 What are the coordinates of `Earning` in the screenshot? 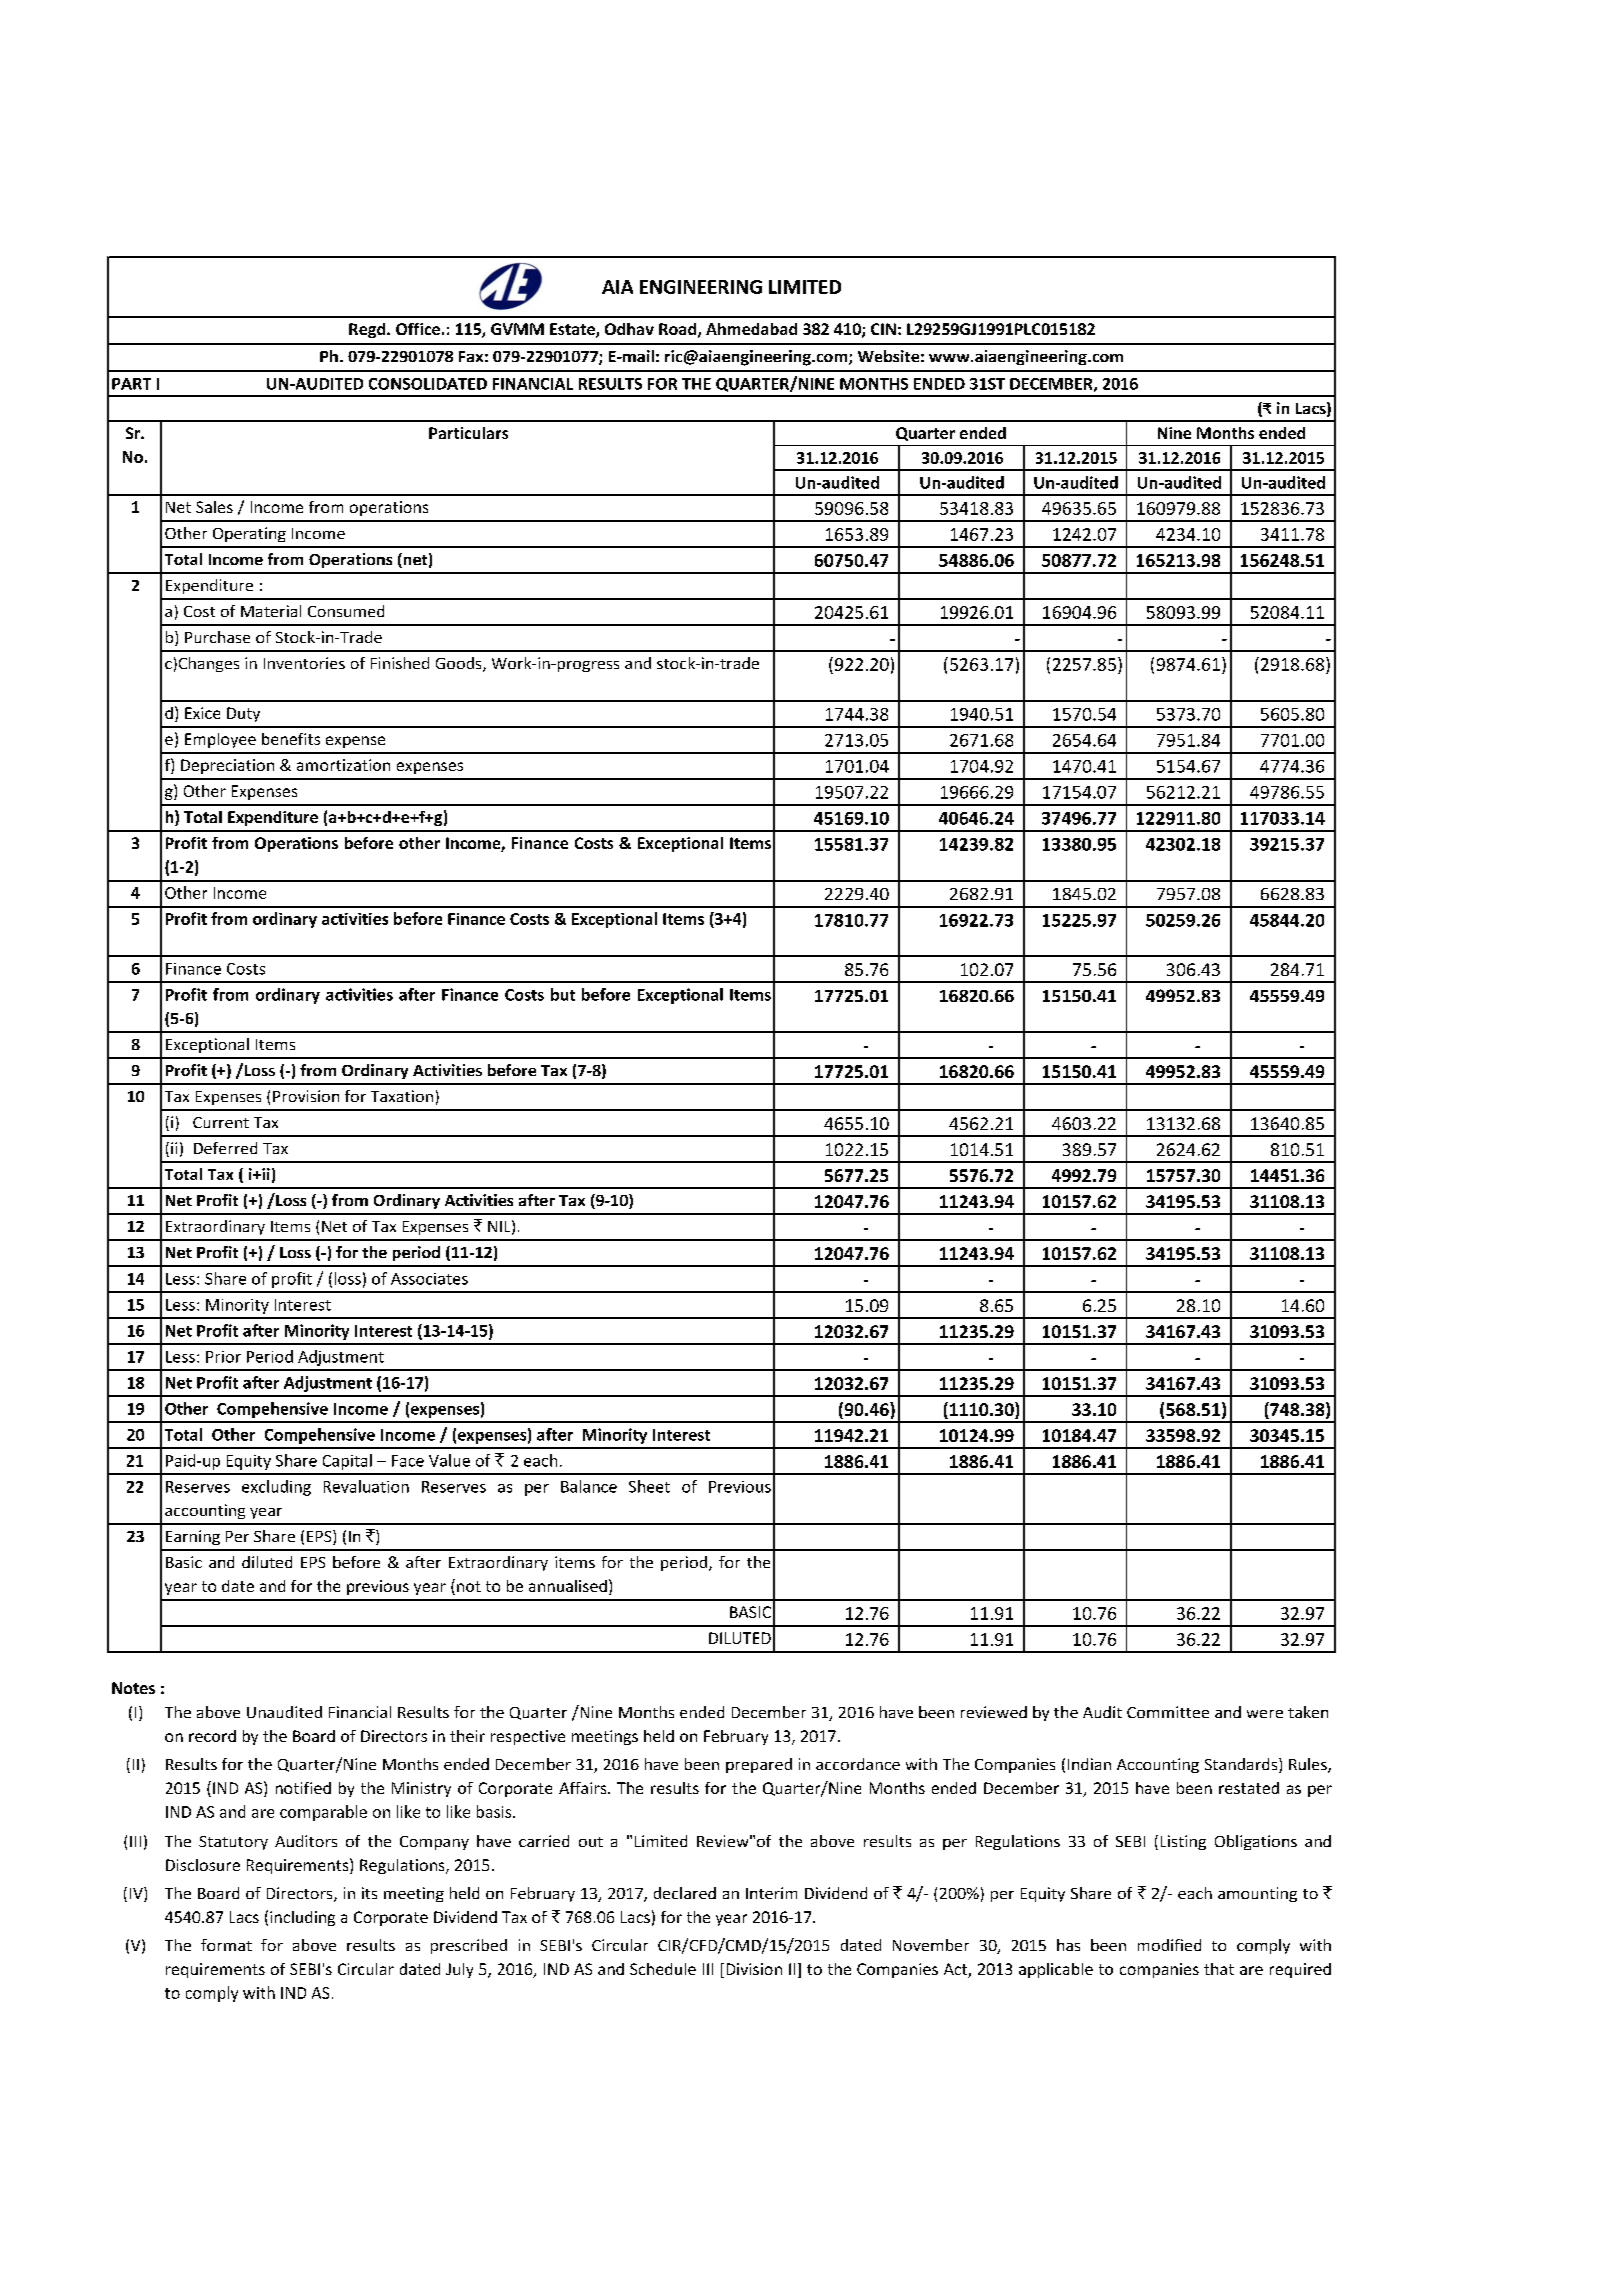 It's located at (193, 1537).
